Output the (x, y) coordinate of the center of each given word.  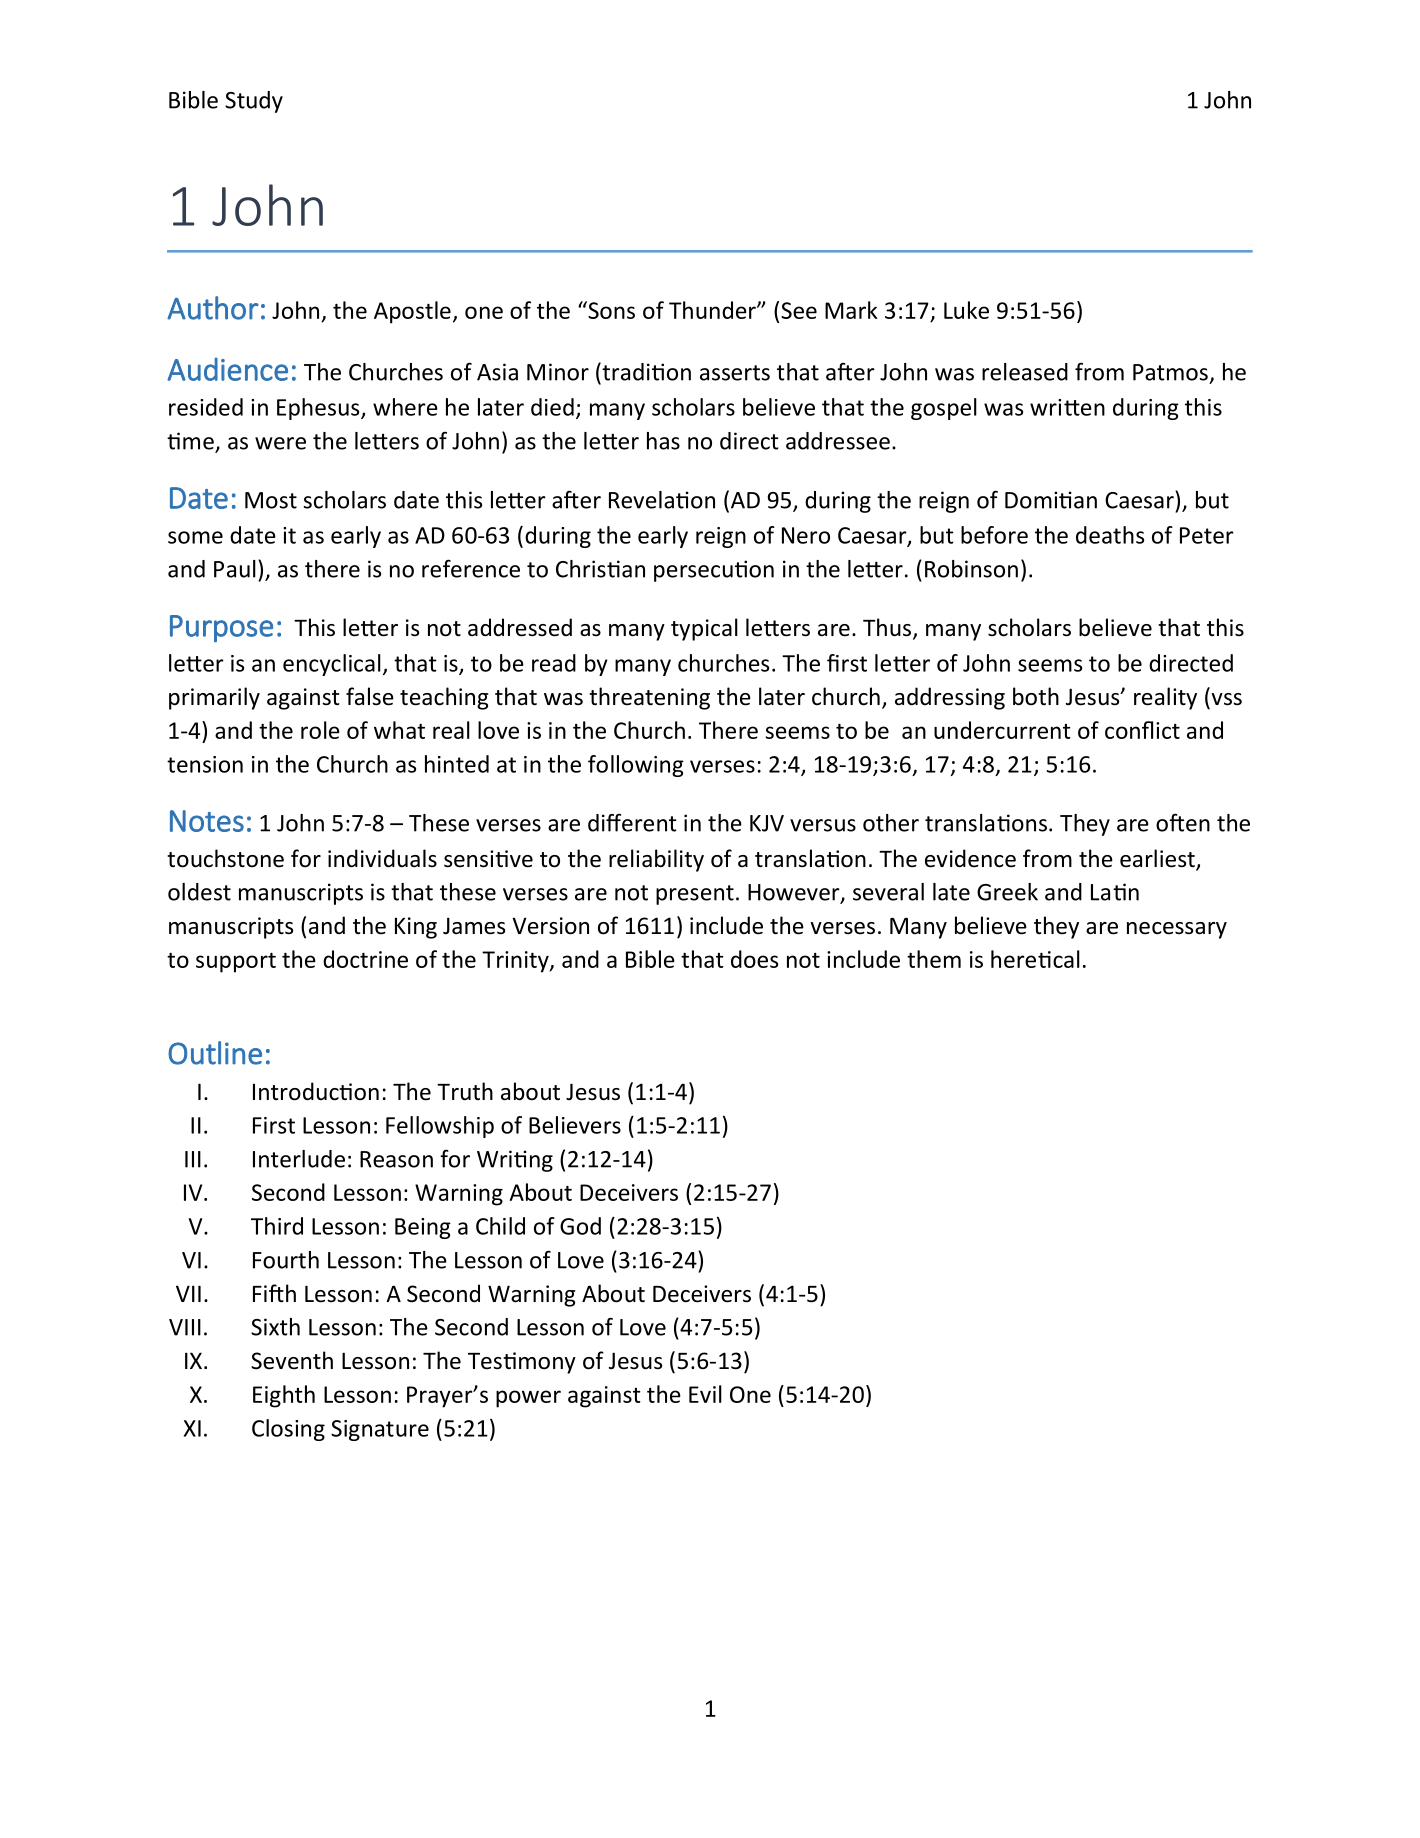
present (695, 895)
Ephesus (319, 409)
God (580, 1226)
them (934, 959)
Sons (610, 310)
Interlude (299, 1159)
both (1036, 696)
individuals (382, 858)
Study (254, 102)
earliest (1158, 859)
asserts (735, 373)
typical (704, 629)
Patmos (1170, 372)
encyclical (332, 665)
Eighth (284, 1396)
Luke (966, 310)
